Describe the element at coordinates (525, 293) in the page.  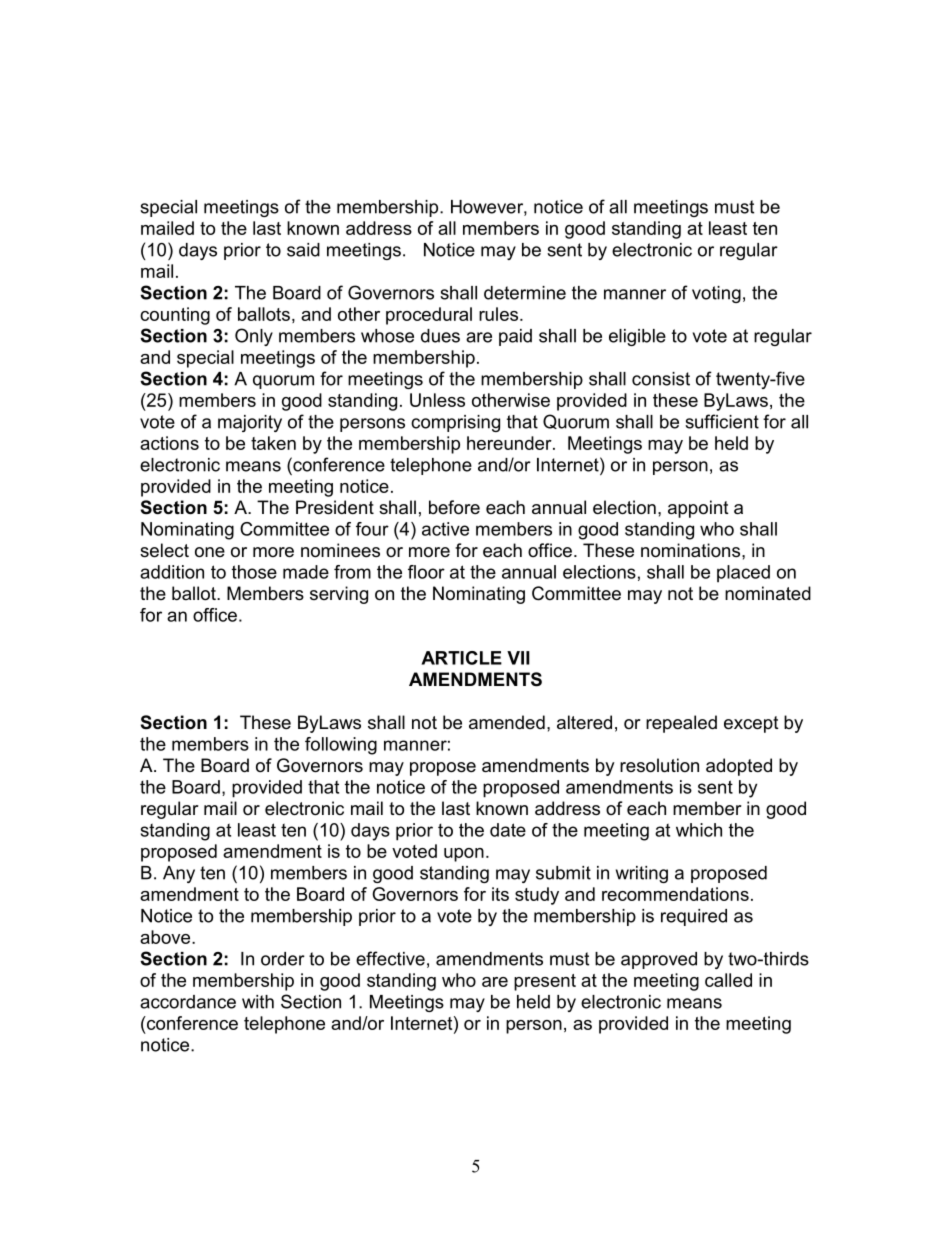
I see `determine` at that location.
